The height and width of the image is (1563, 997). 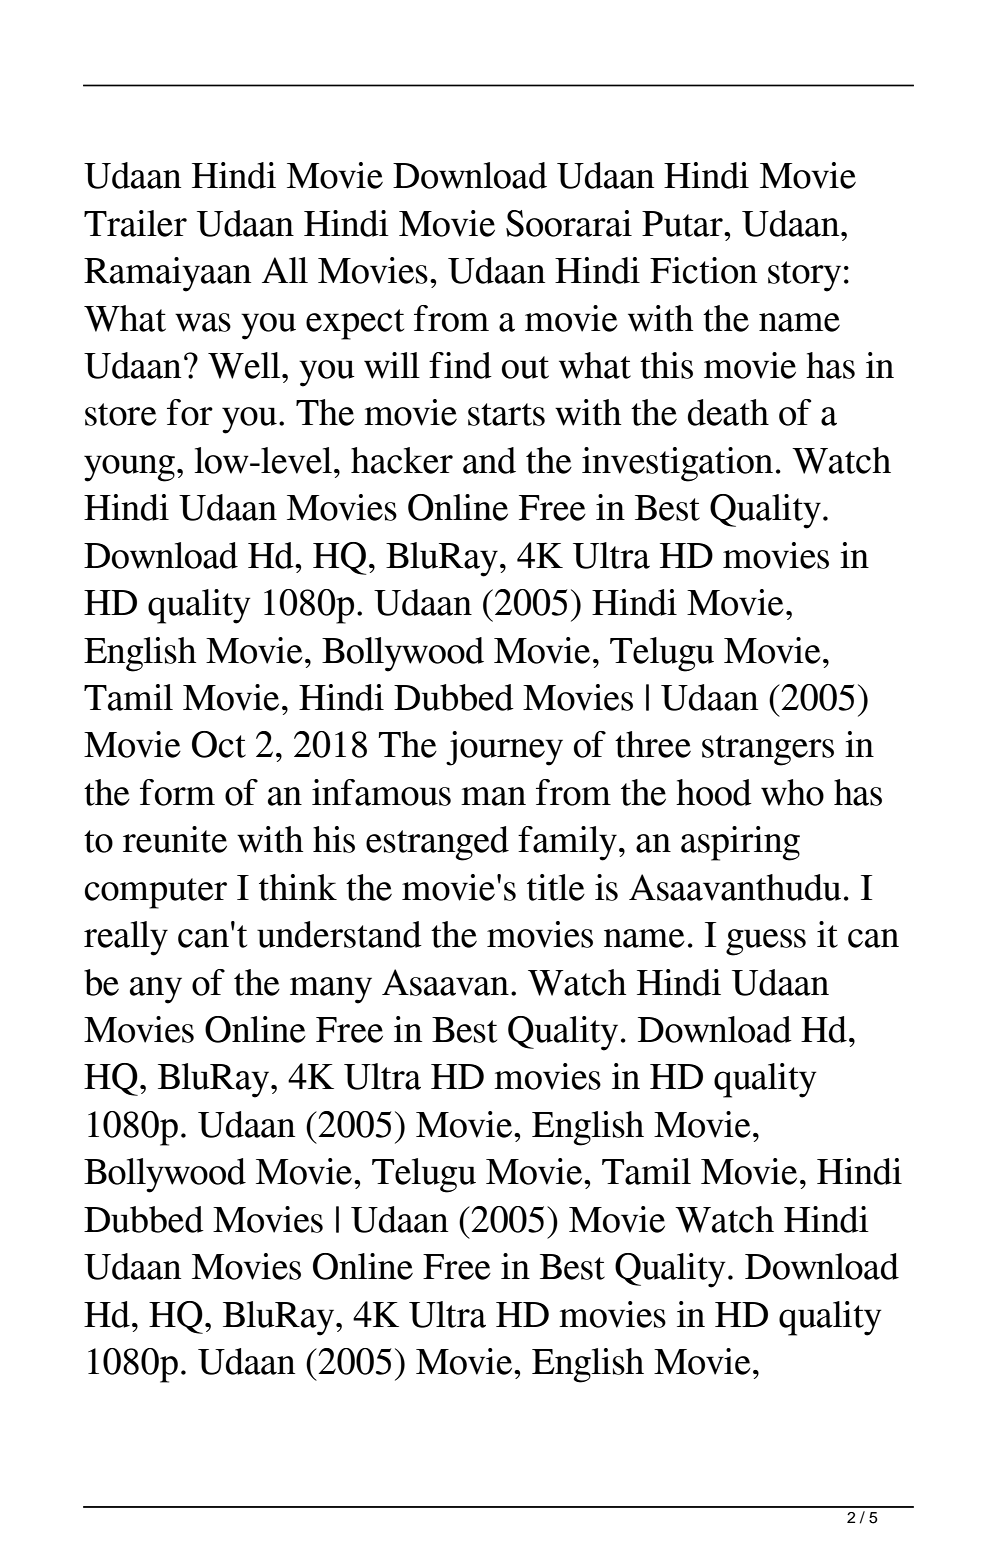 What do you see at coordinates (766, 942) in the image?
I see `guess` at bounding box center [766, 942].
